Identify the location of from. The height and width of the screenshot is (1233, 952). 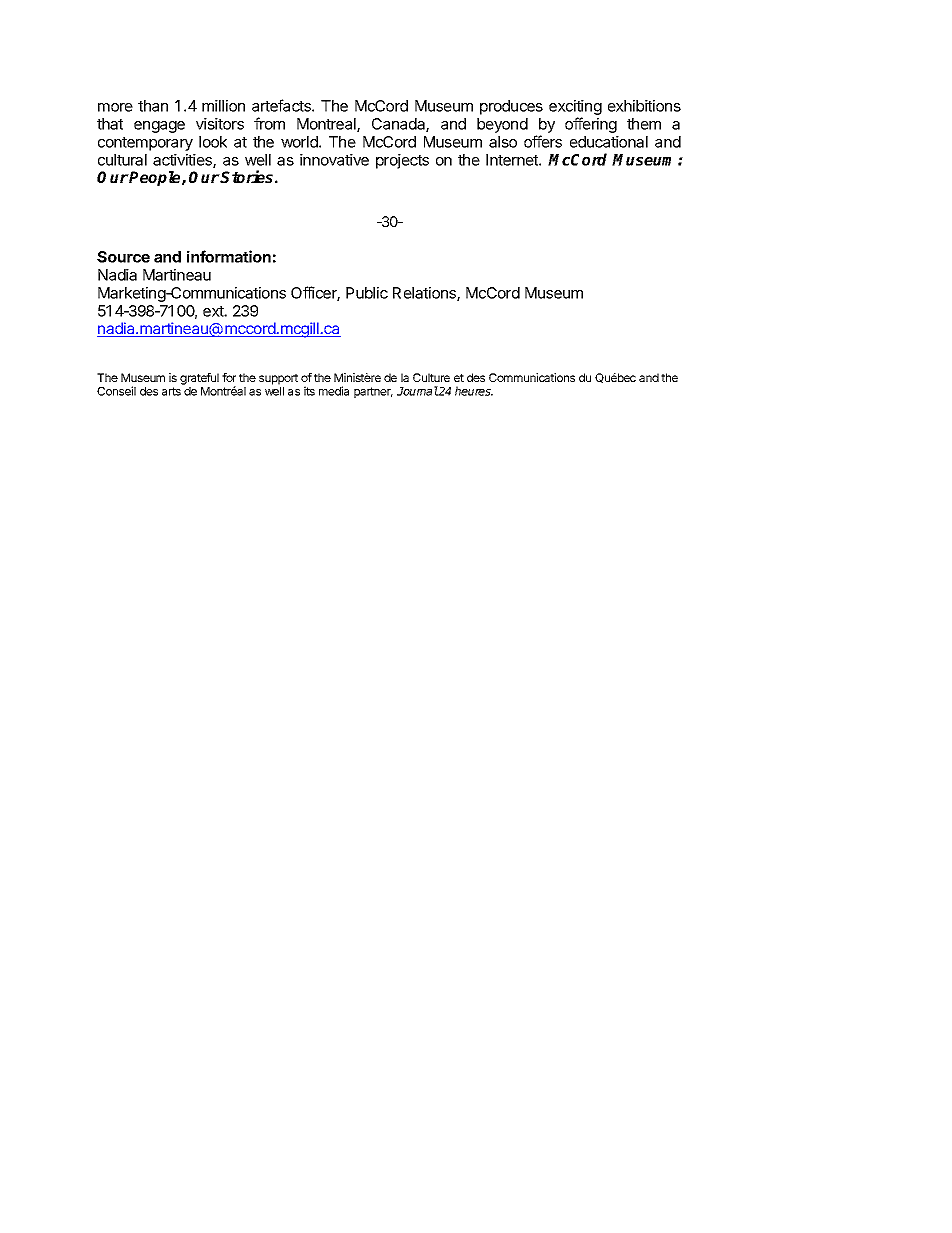
(269, 123).
